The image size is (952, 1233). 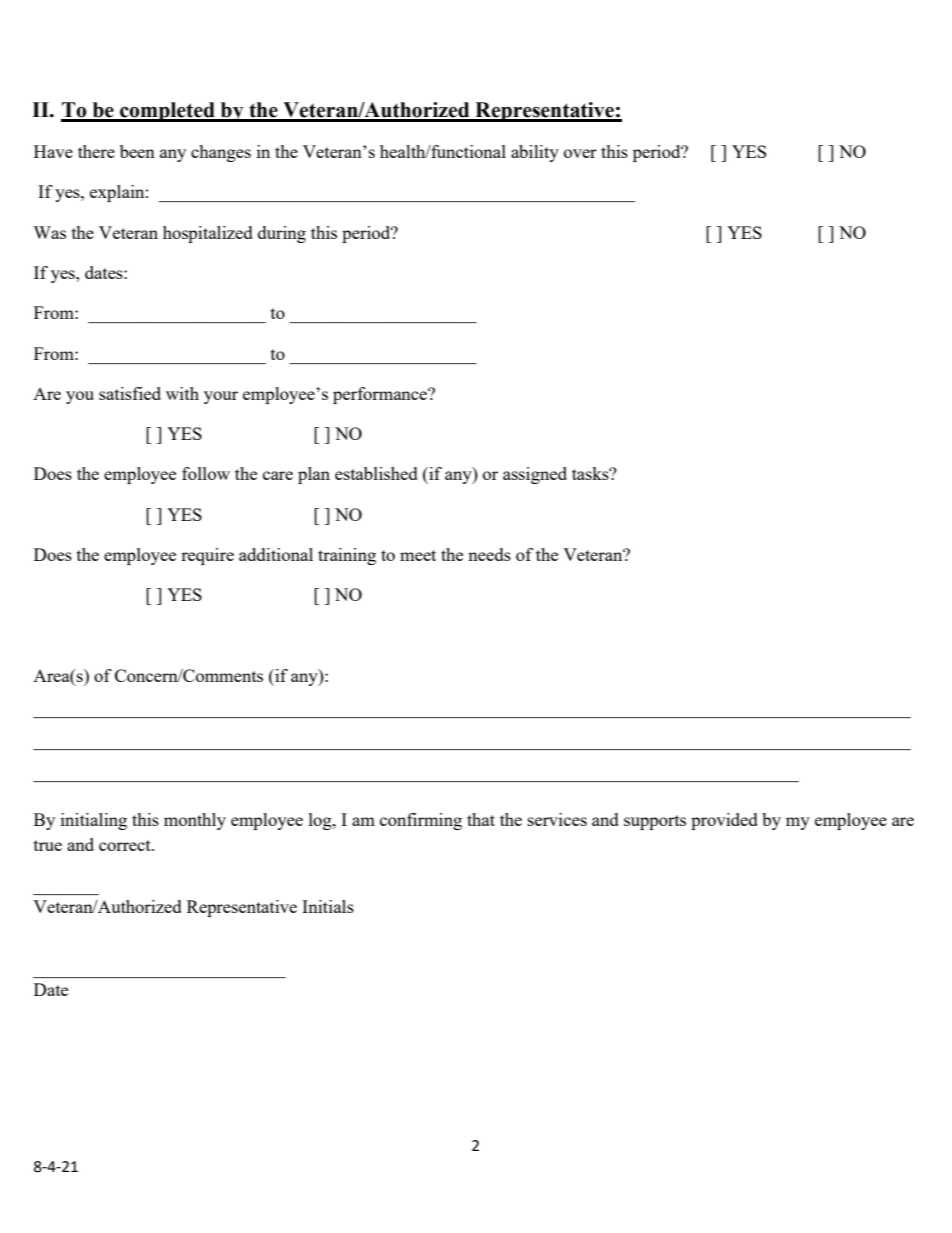 What do you see at coordinates (580, 153) in the screenshot?
I see `over` at bounding box center [580, 153].
